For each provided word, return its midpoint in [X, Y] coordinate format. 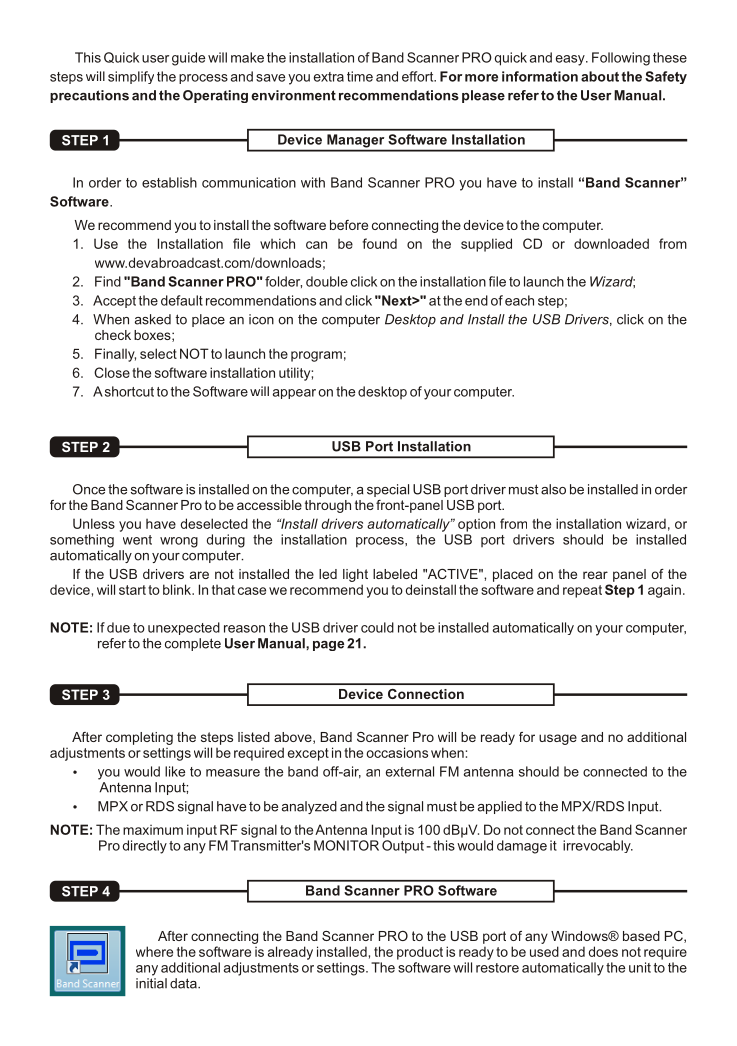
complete [193, 644]
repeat [582, 591]
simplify [131, 77]
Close [112, 372]
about [600, 76]
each [519, 300]
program [316, 356]
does [603, 951]
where [154, 951]
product [420, 953]
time [360, 76]
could [377, 627]
